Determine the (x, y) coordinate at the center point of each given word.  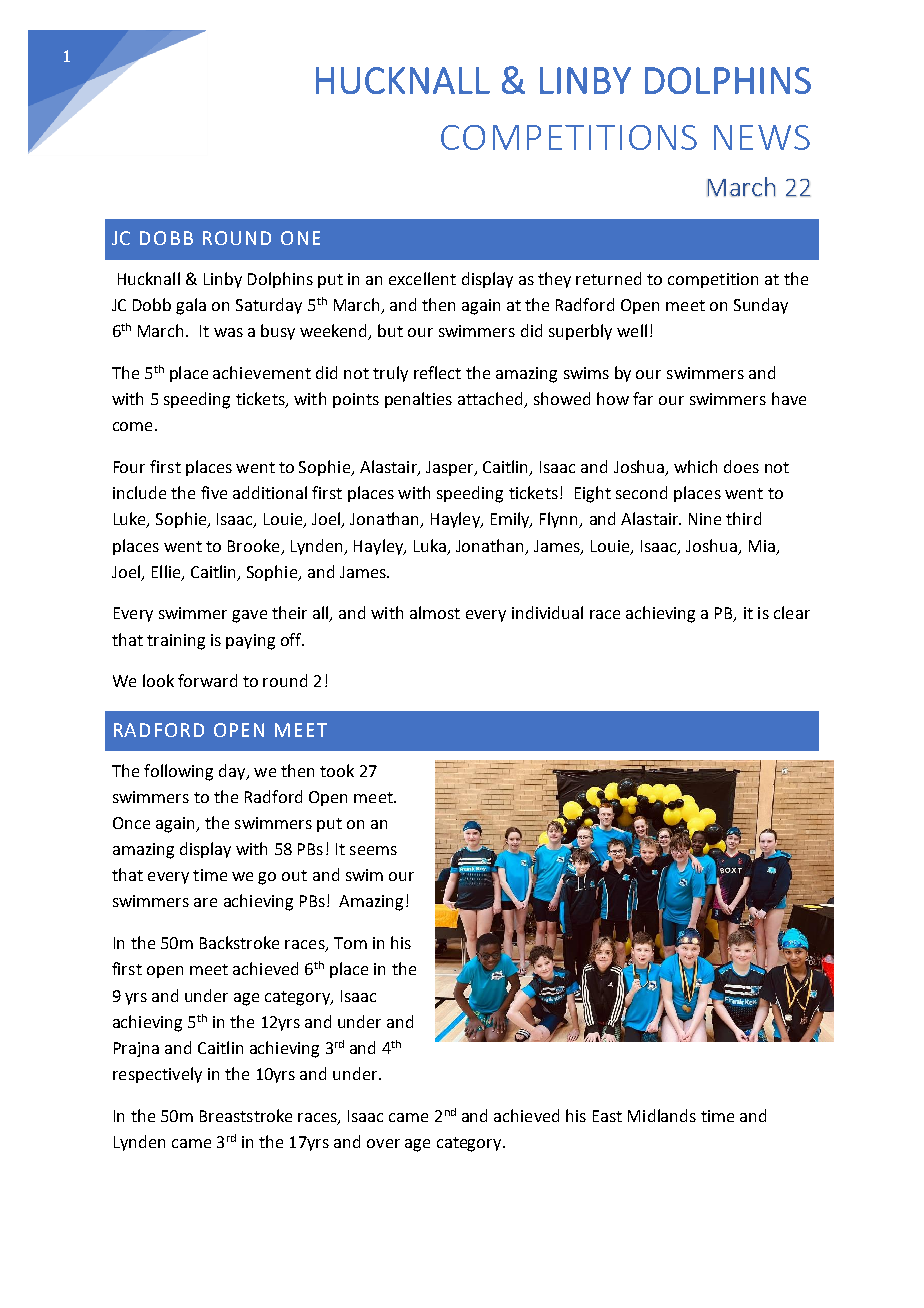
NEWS (762, 137)
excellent (422, 278)
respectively (157, 1075)
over (383, 1143)
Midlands (662, 1115)
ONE (300, 238)
